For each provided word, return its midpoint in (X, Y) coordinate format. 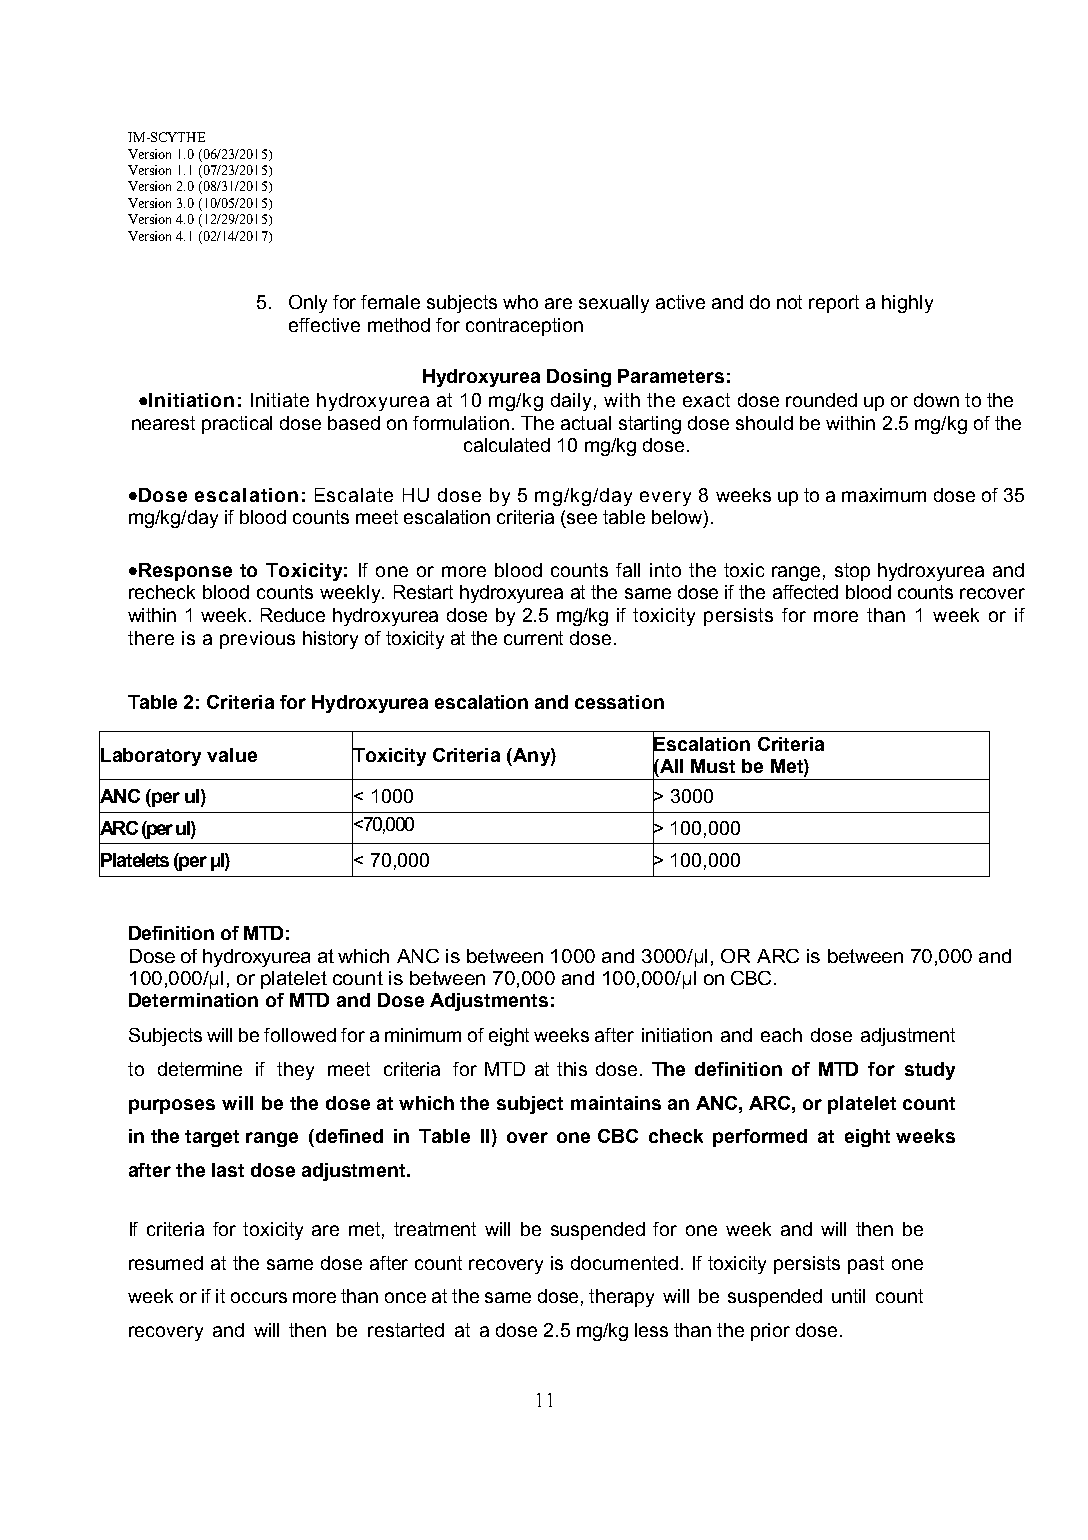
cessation (619, 702)
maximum (884, 495)
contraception (524, 327)
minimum (423, 1035)
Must (713, 766)
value (232, 755)
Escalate (354, 495)
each (781, 1035)
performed (760, 1138)
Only (308, 304)
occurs (259, 1297)
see (582, 518)
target (212, 1138)
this (572, 1069)
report (834, 304)
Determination (193, 1000)
